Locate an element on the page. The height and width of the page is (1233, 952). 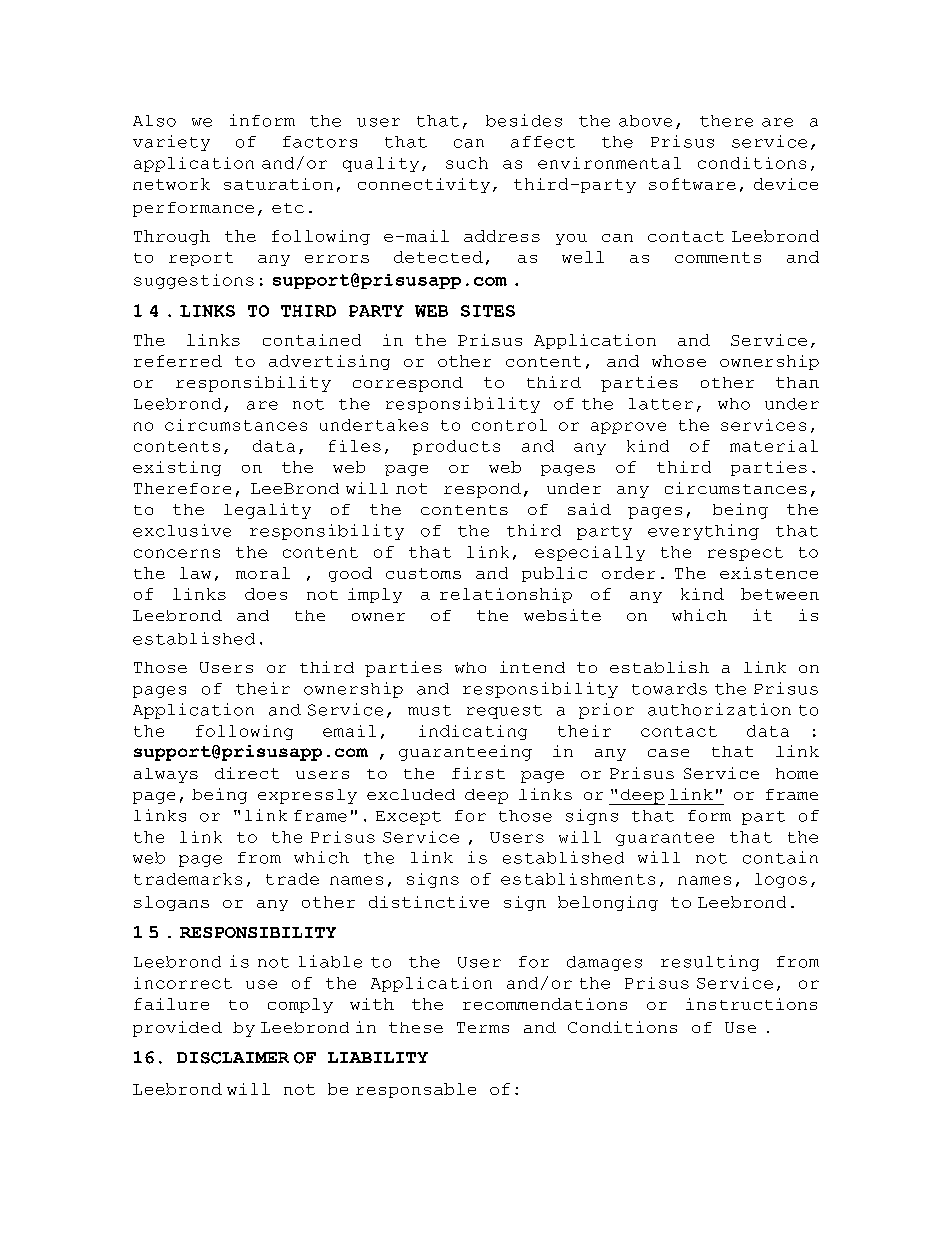
variety is located at coordinates (171, 143).
